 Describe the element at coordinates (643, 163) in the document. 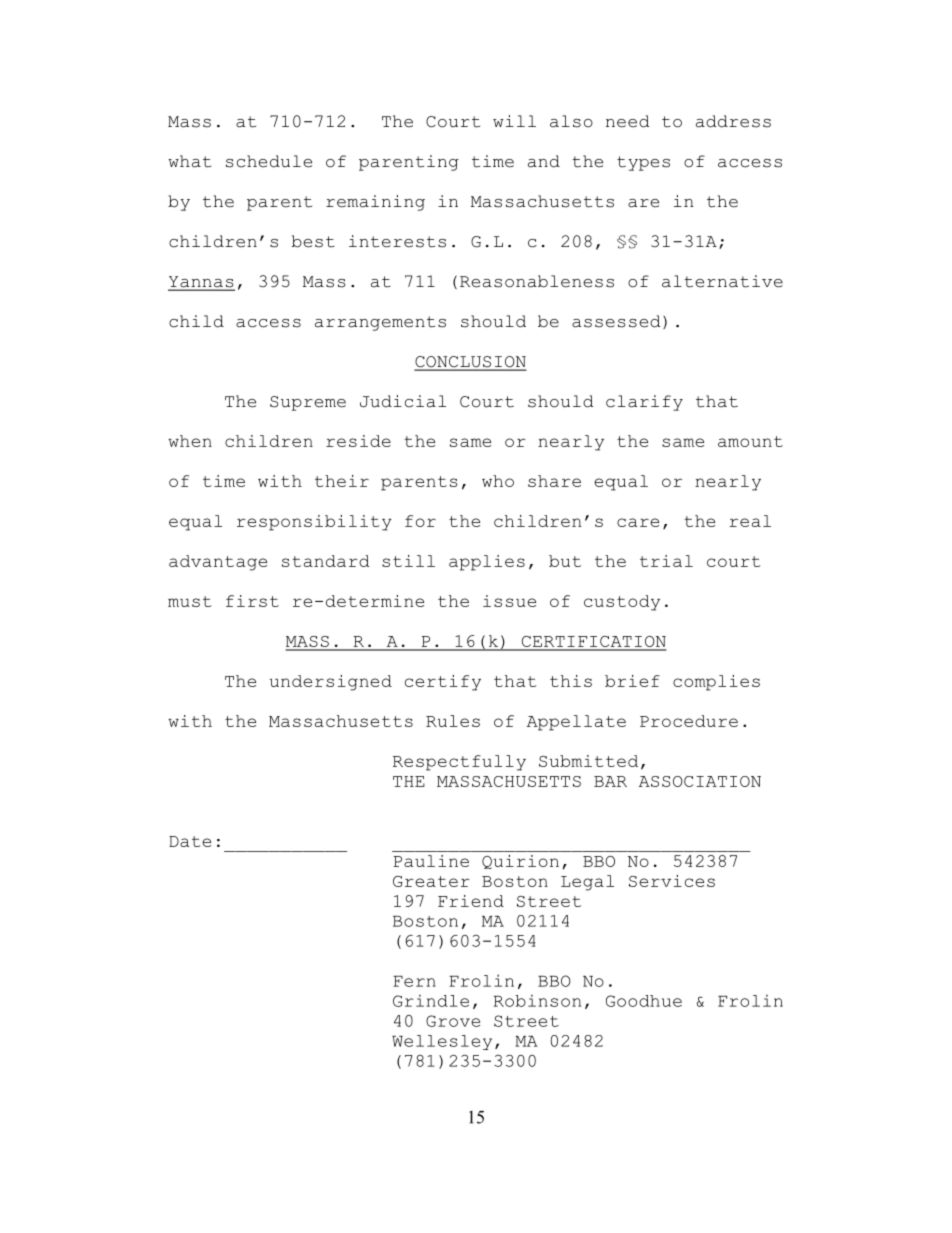

I see `types` at that location.
